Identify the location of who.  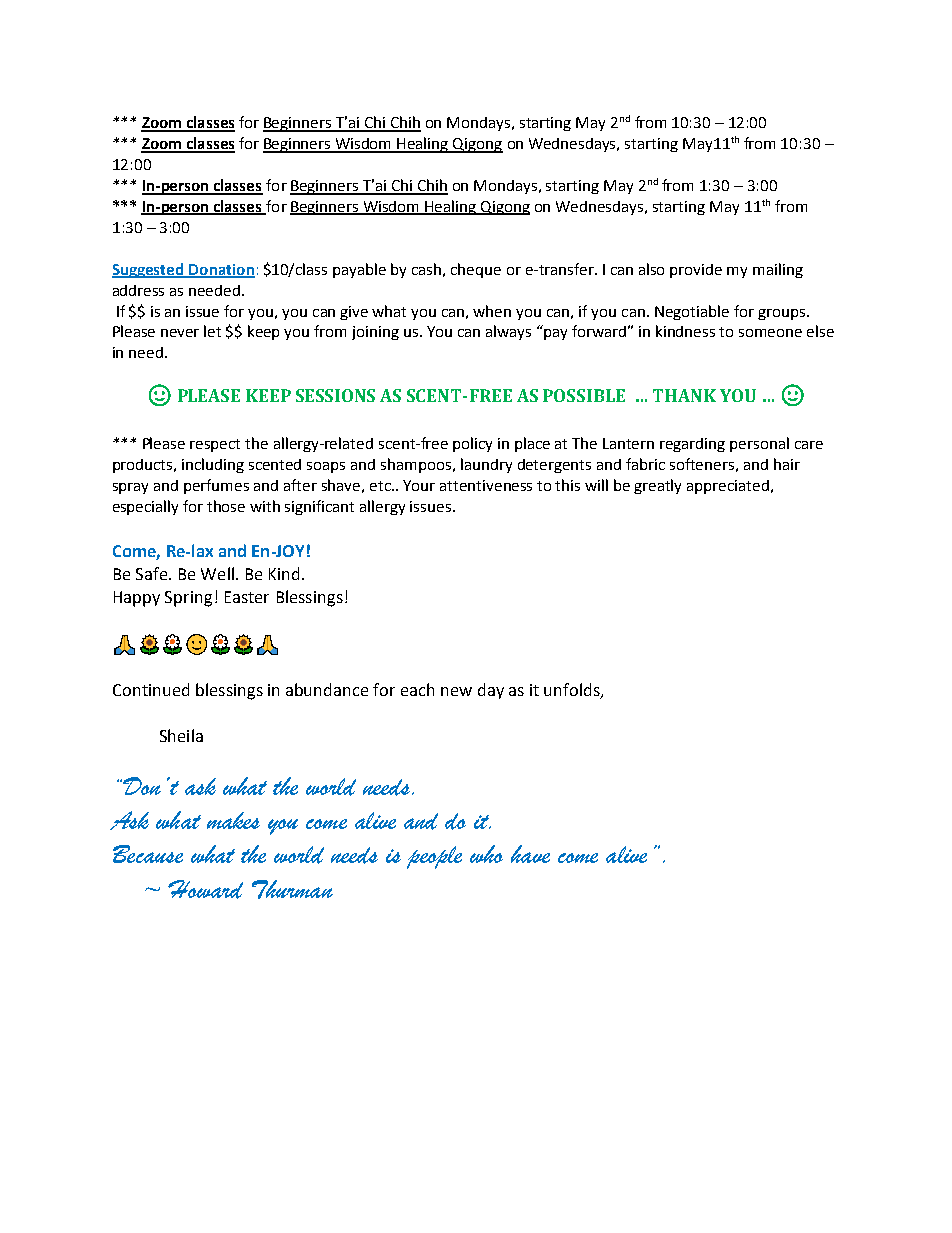
(486, 854).
